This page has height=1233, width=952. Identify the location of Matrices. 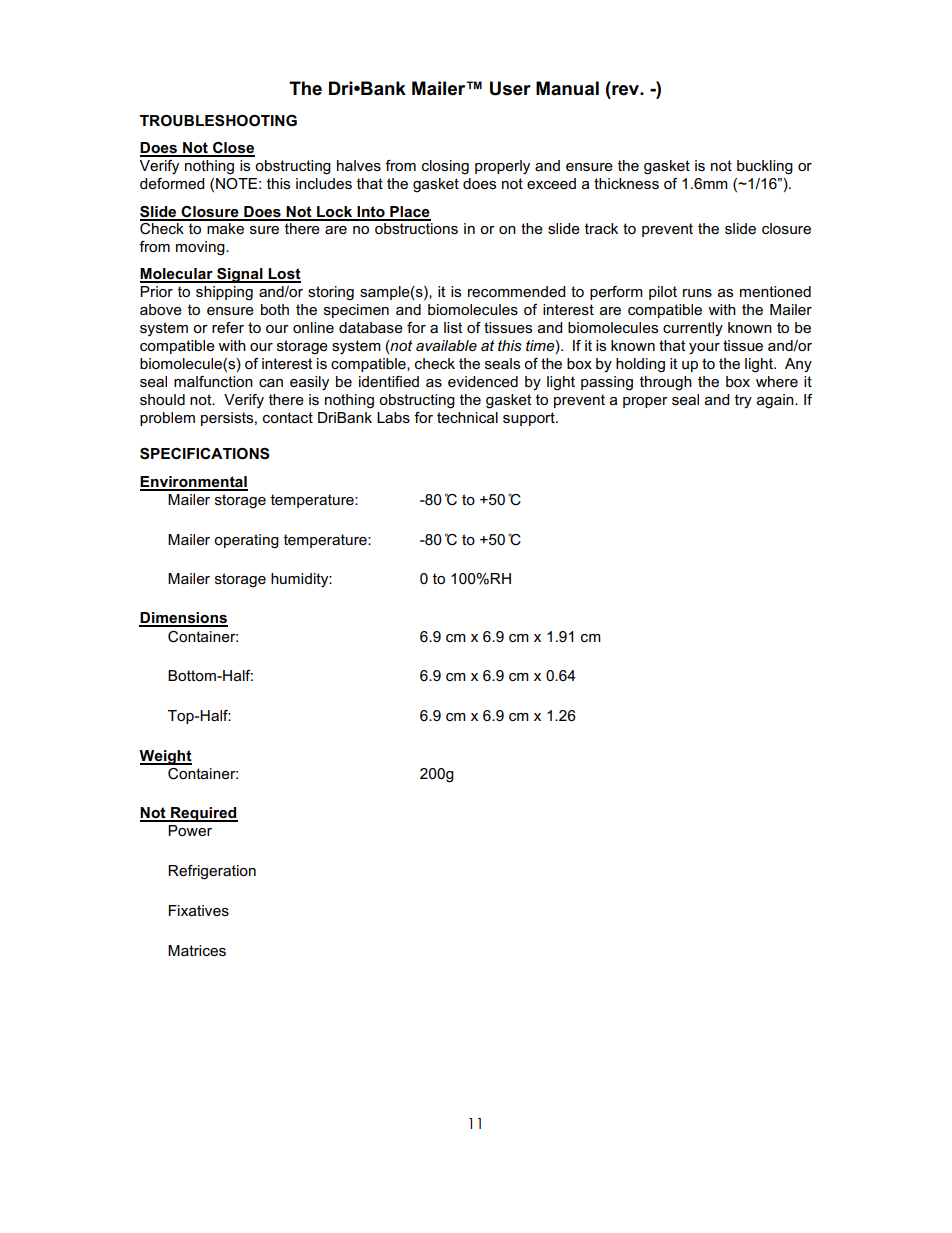
(197, 950).
